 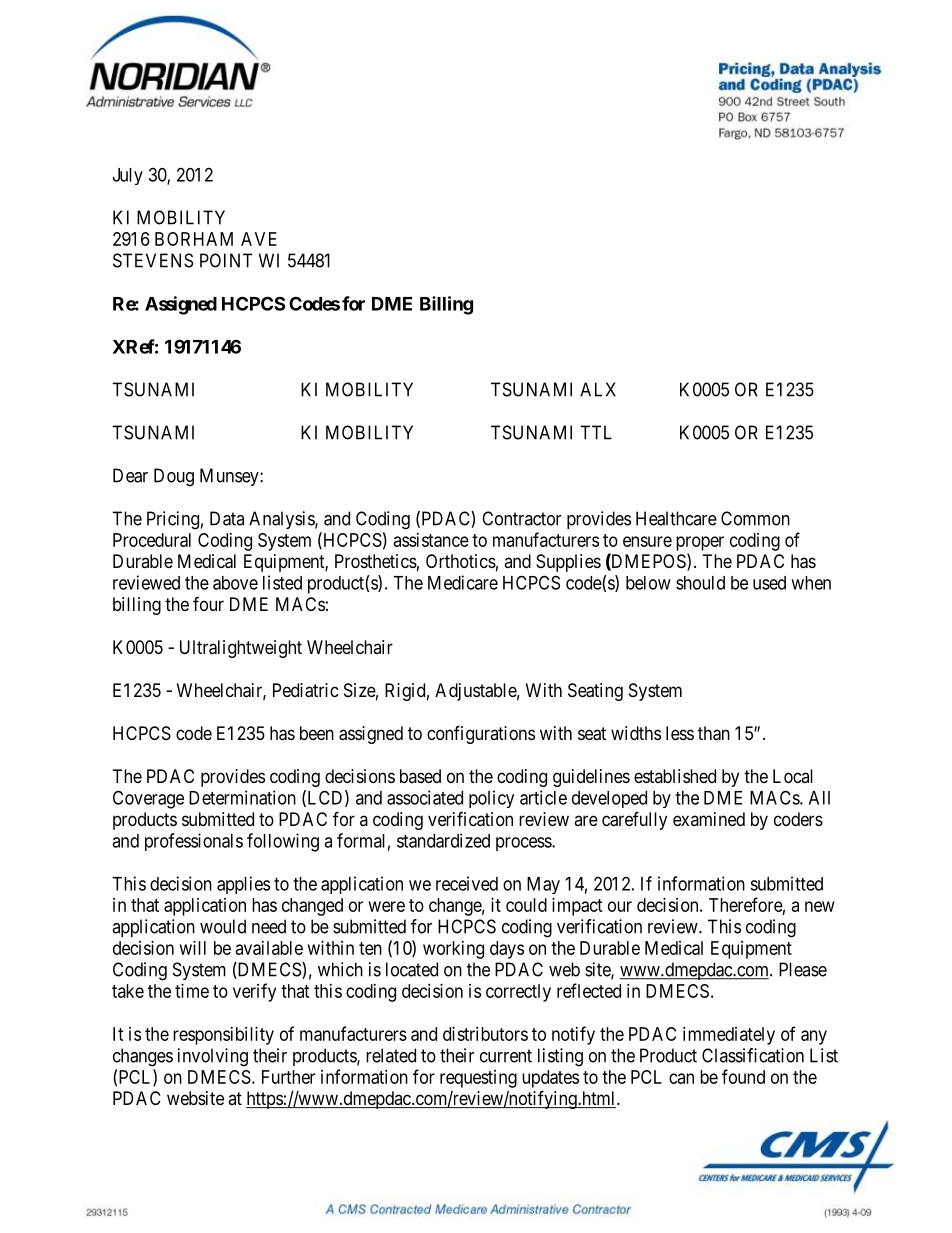 I want to click on Common, so click(x=755, y=518).
